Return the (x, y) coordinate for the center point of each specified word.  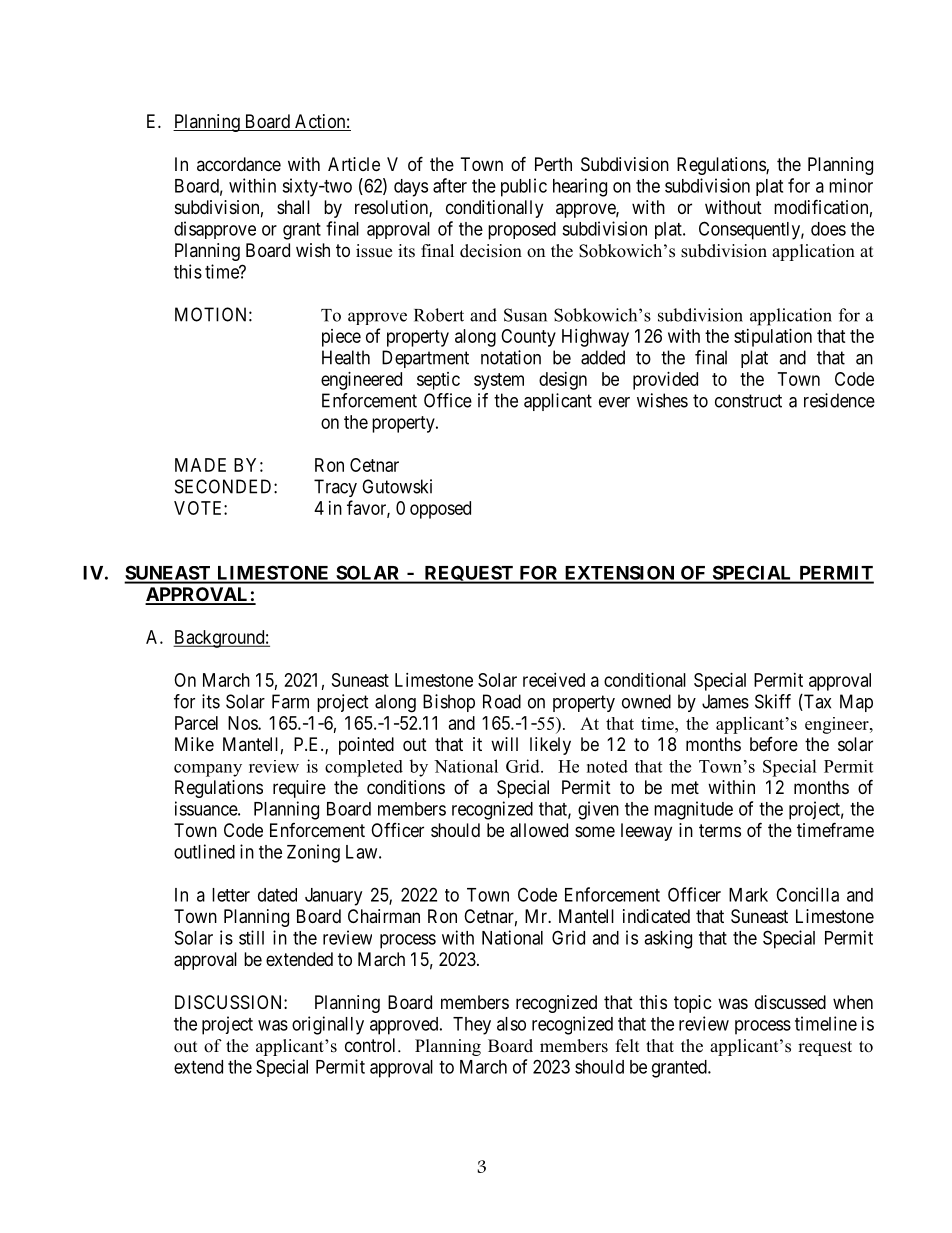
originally (328, 1025)
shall (293, 207)
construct (748, 401)
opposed (440, 510)
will (504, 744)
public (524, 187)
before (774, 744)
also (511, 1024)
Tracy (335, 488)
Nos (243, 723)
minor (851, 185)
